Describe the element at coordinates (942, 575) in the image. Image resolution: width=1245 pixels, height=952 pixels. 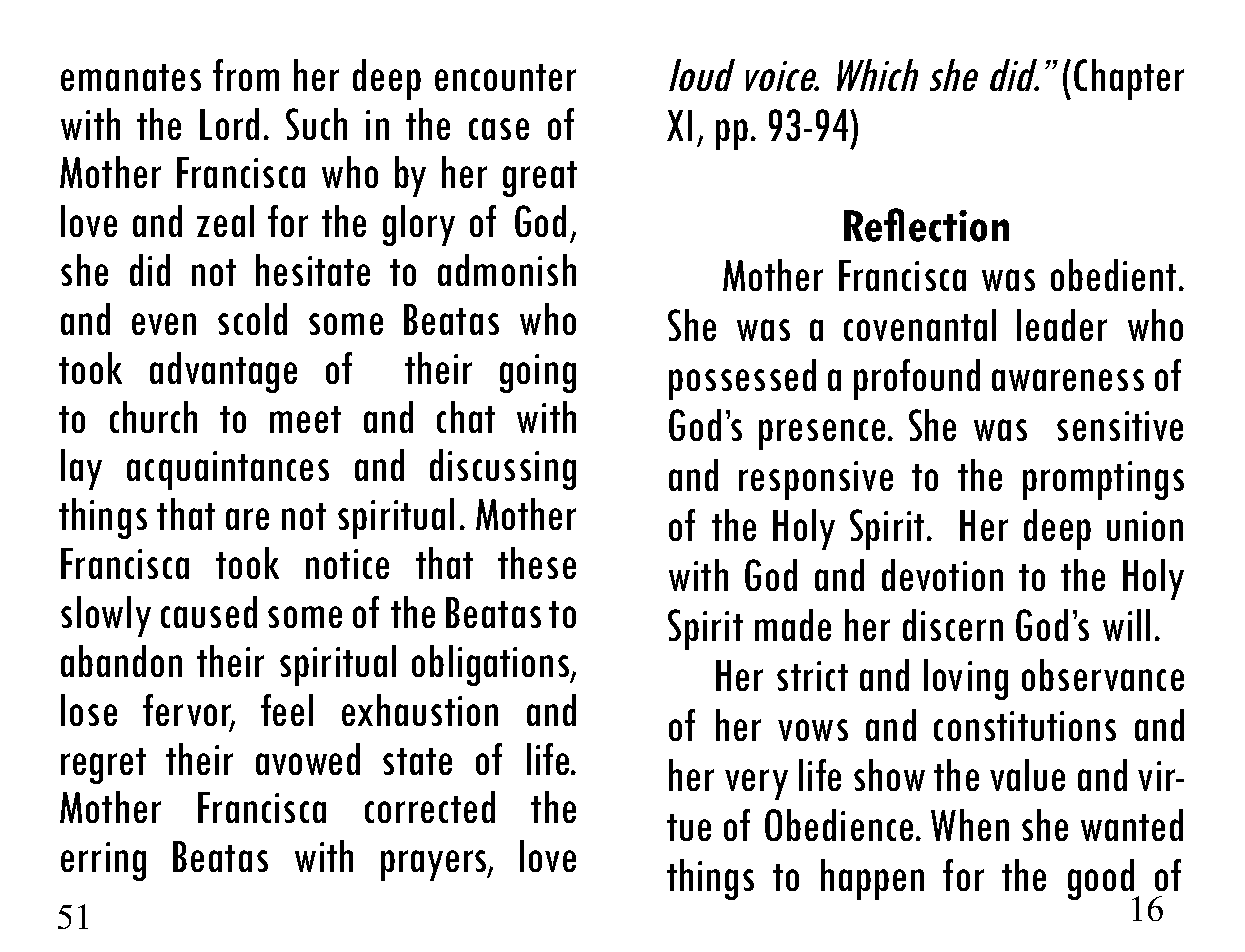
I see `devotion` at that location.
